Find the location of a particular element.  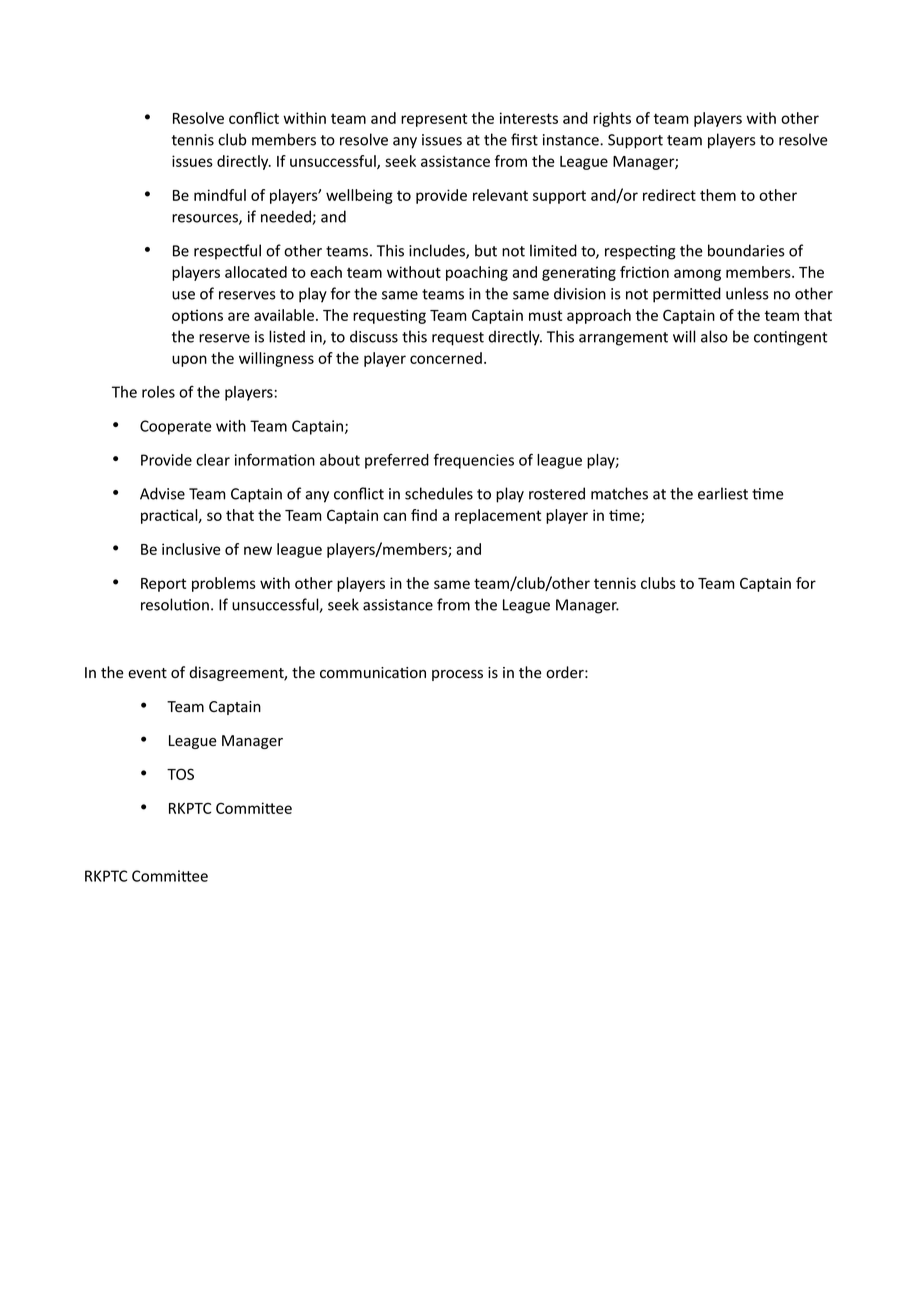

clear is located at coordinates (213, 460).
